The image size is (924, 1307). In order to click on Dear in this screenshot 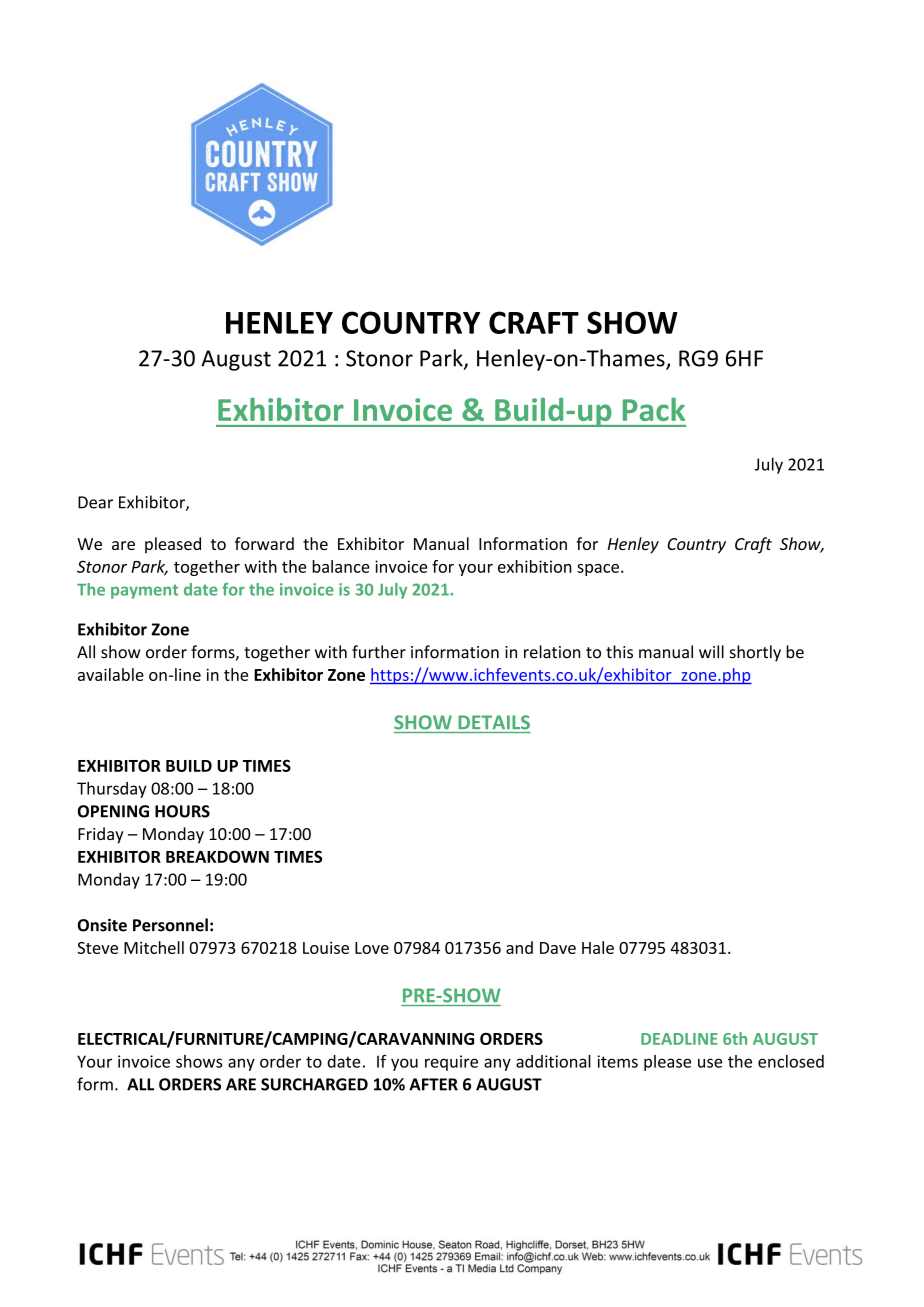, I will do `click(95, 502)`.
